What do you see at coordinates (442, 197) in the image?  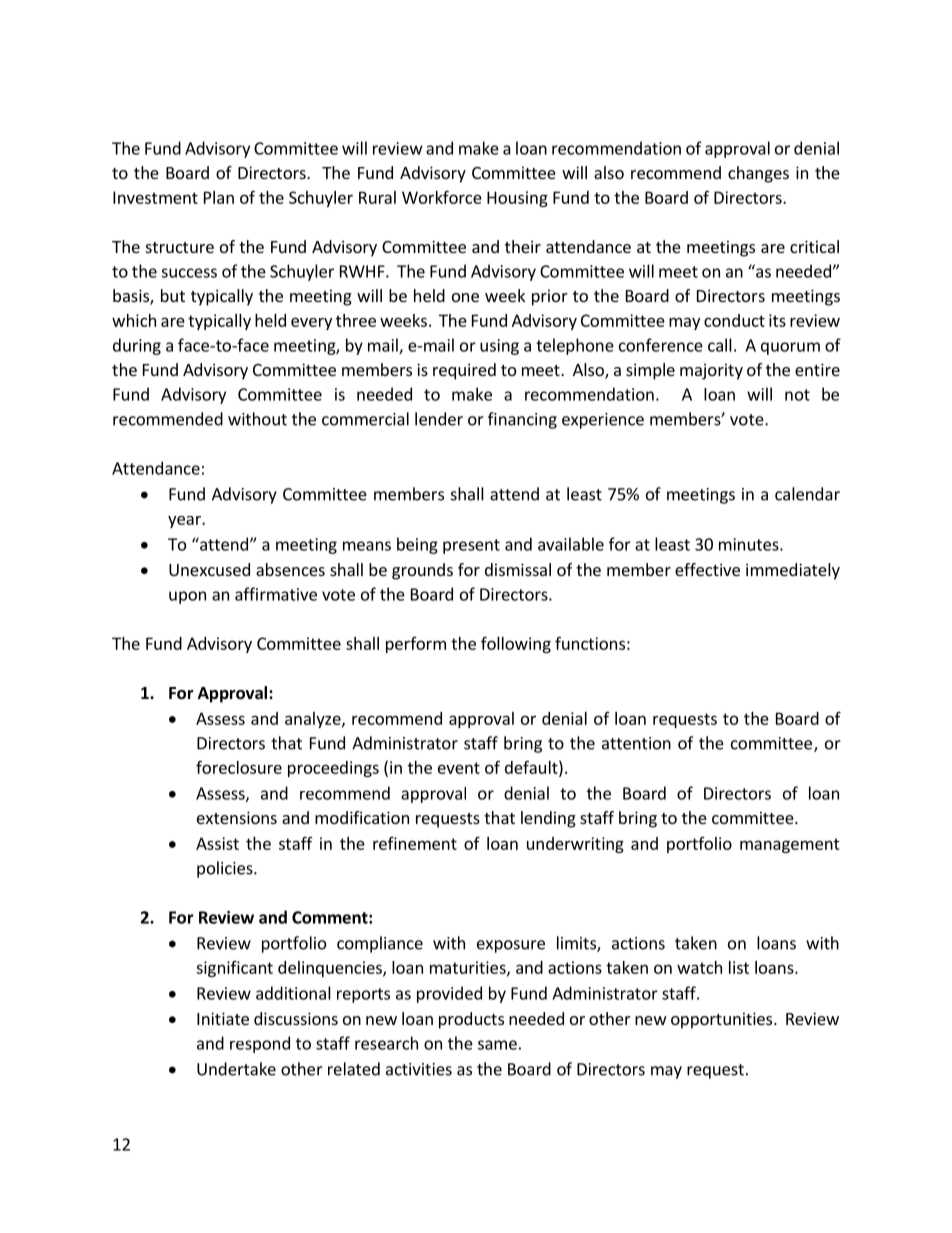 I see `Workforce` at bounding box center [442, 197].
